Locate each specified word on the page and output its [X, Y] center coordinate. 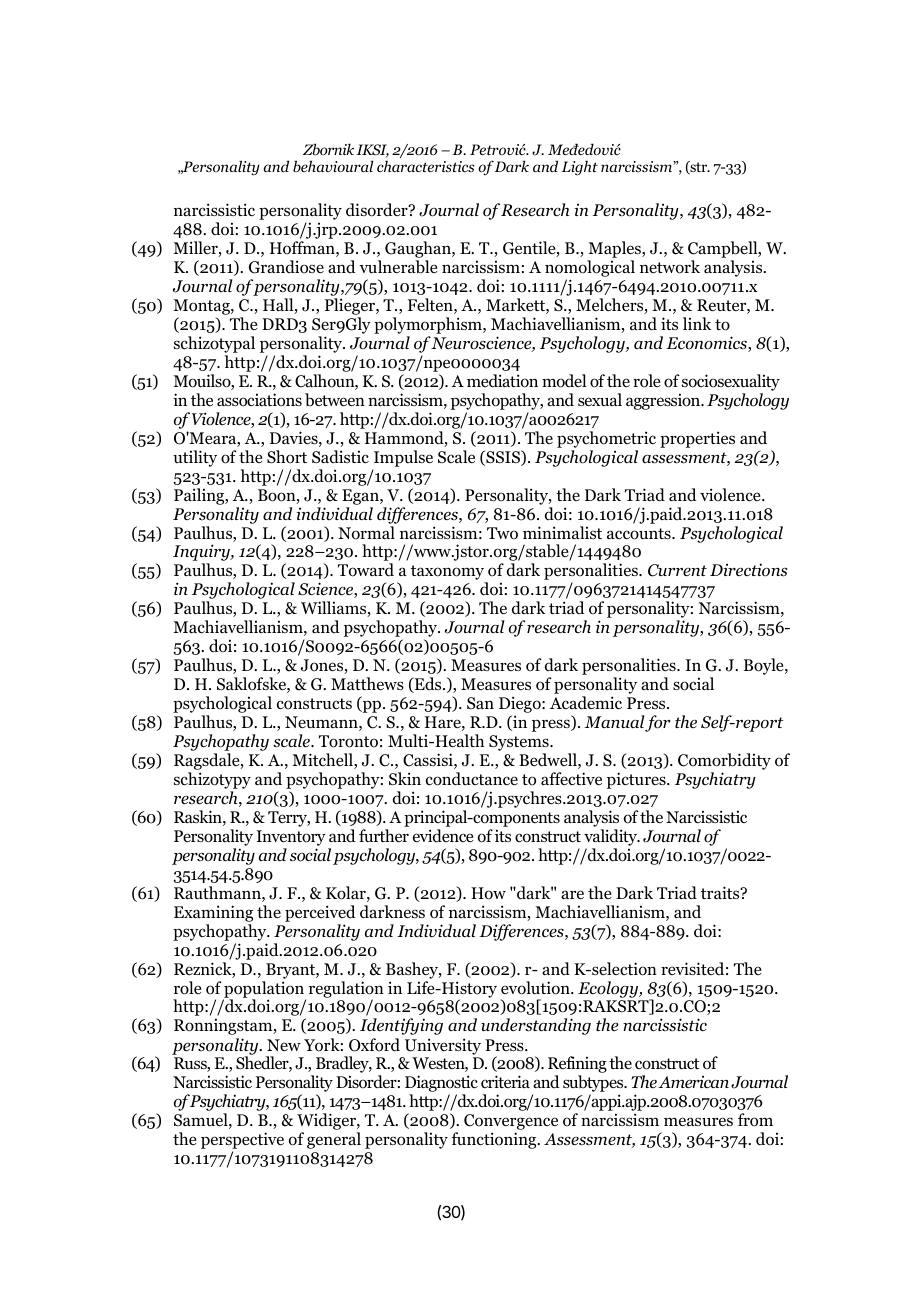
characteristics [426, 166]
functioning [495, 1140]
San [480, 703]
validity [611, 837]
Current [677, 570]
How [488, 893]
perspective [242, 1142]
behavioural [333, 166]
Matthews [367, 683]
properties [697, 439]
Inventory [291, 838]
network [670, 267]
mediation [502, 381]
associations [259, 400]
